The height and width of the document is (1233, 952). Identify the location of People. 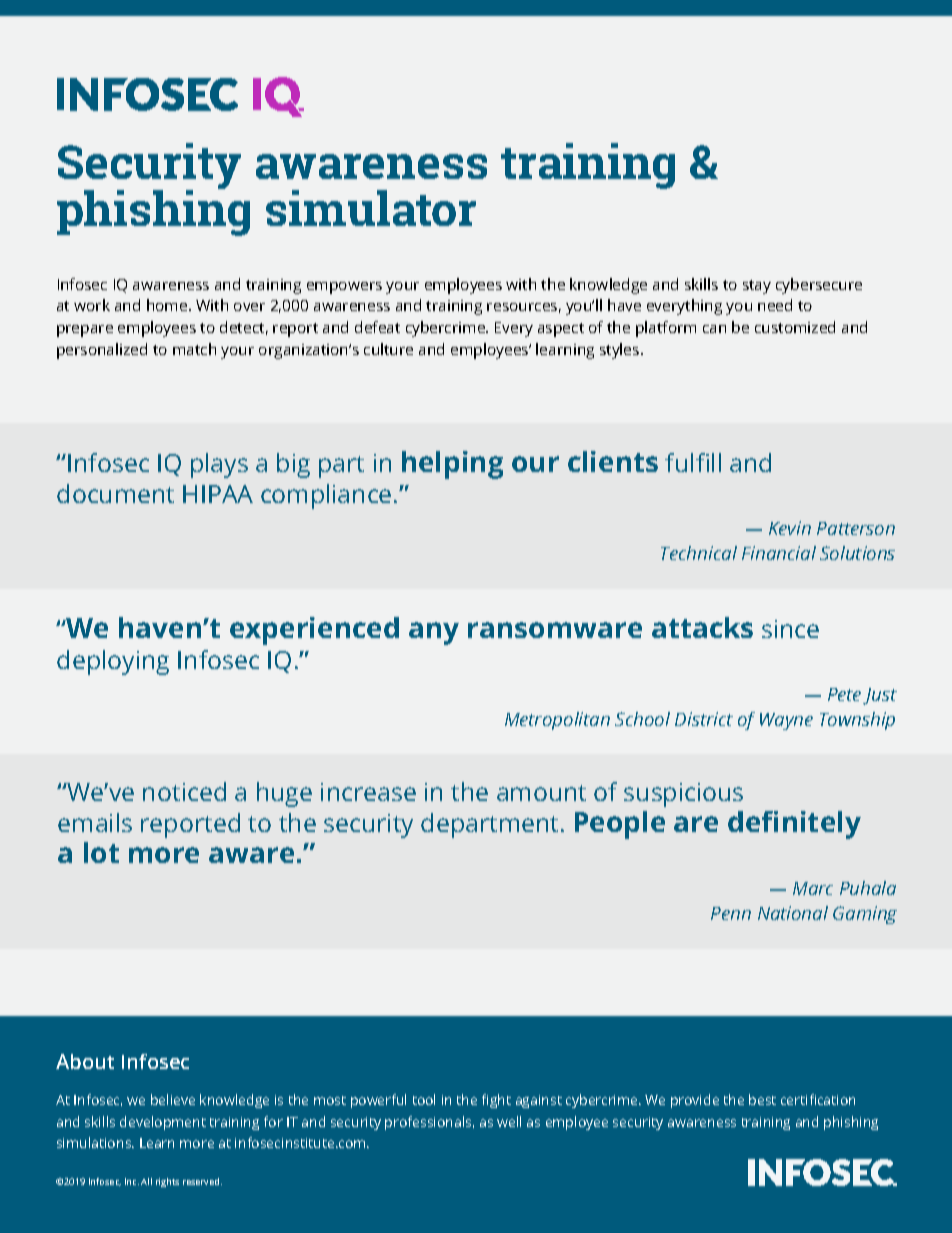
(620, 825).
